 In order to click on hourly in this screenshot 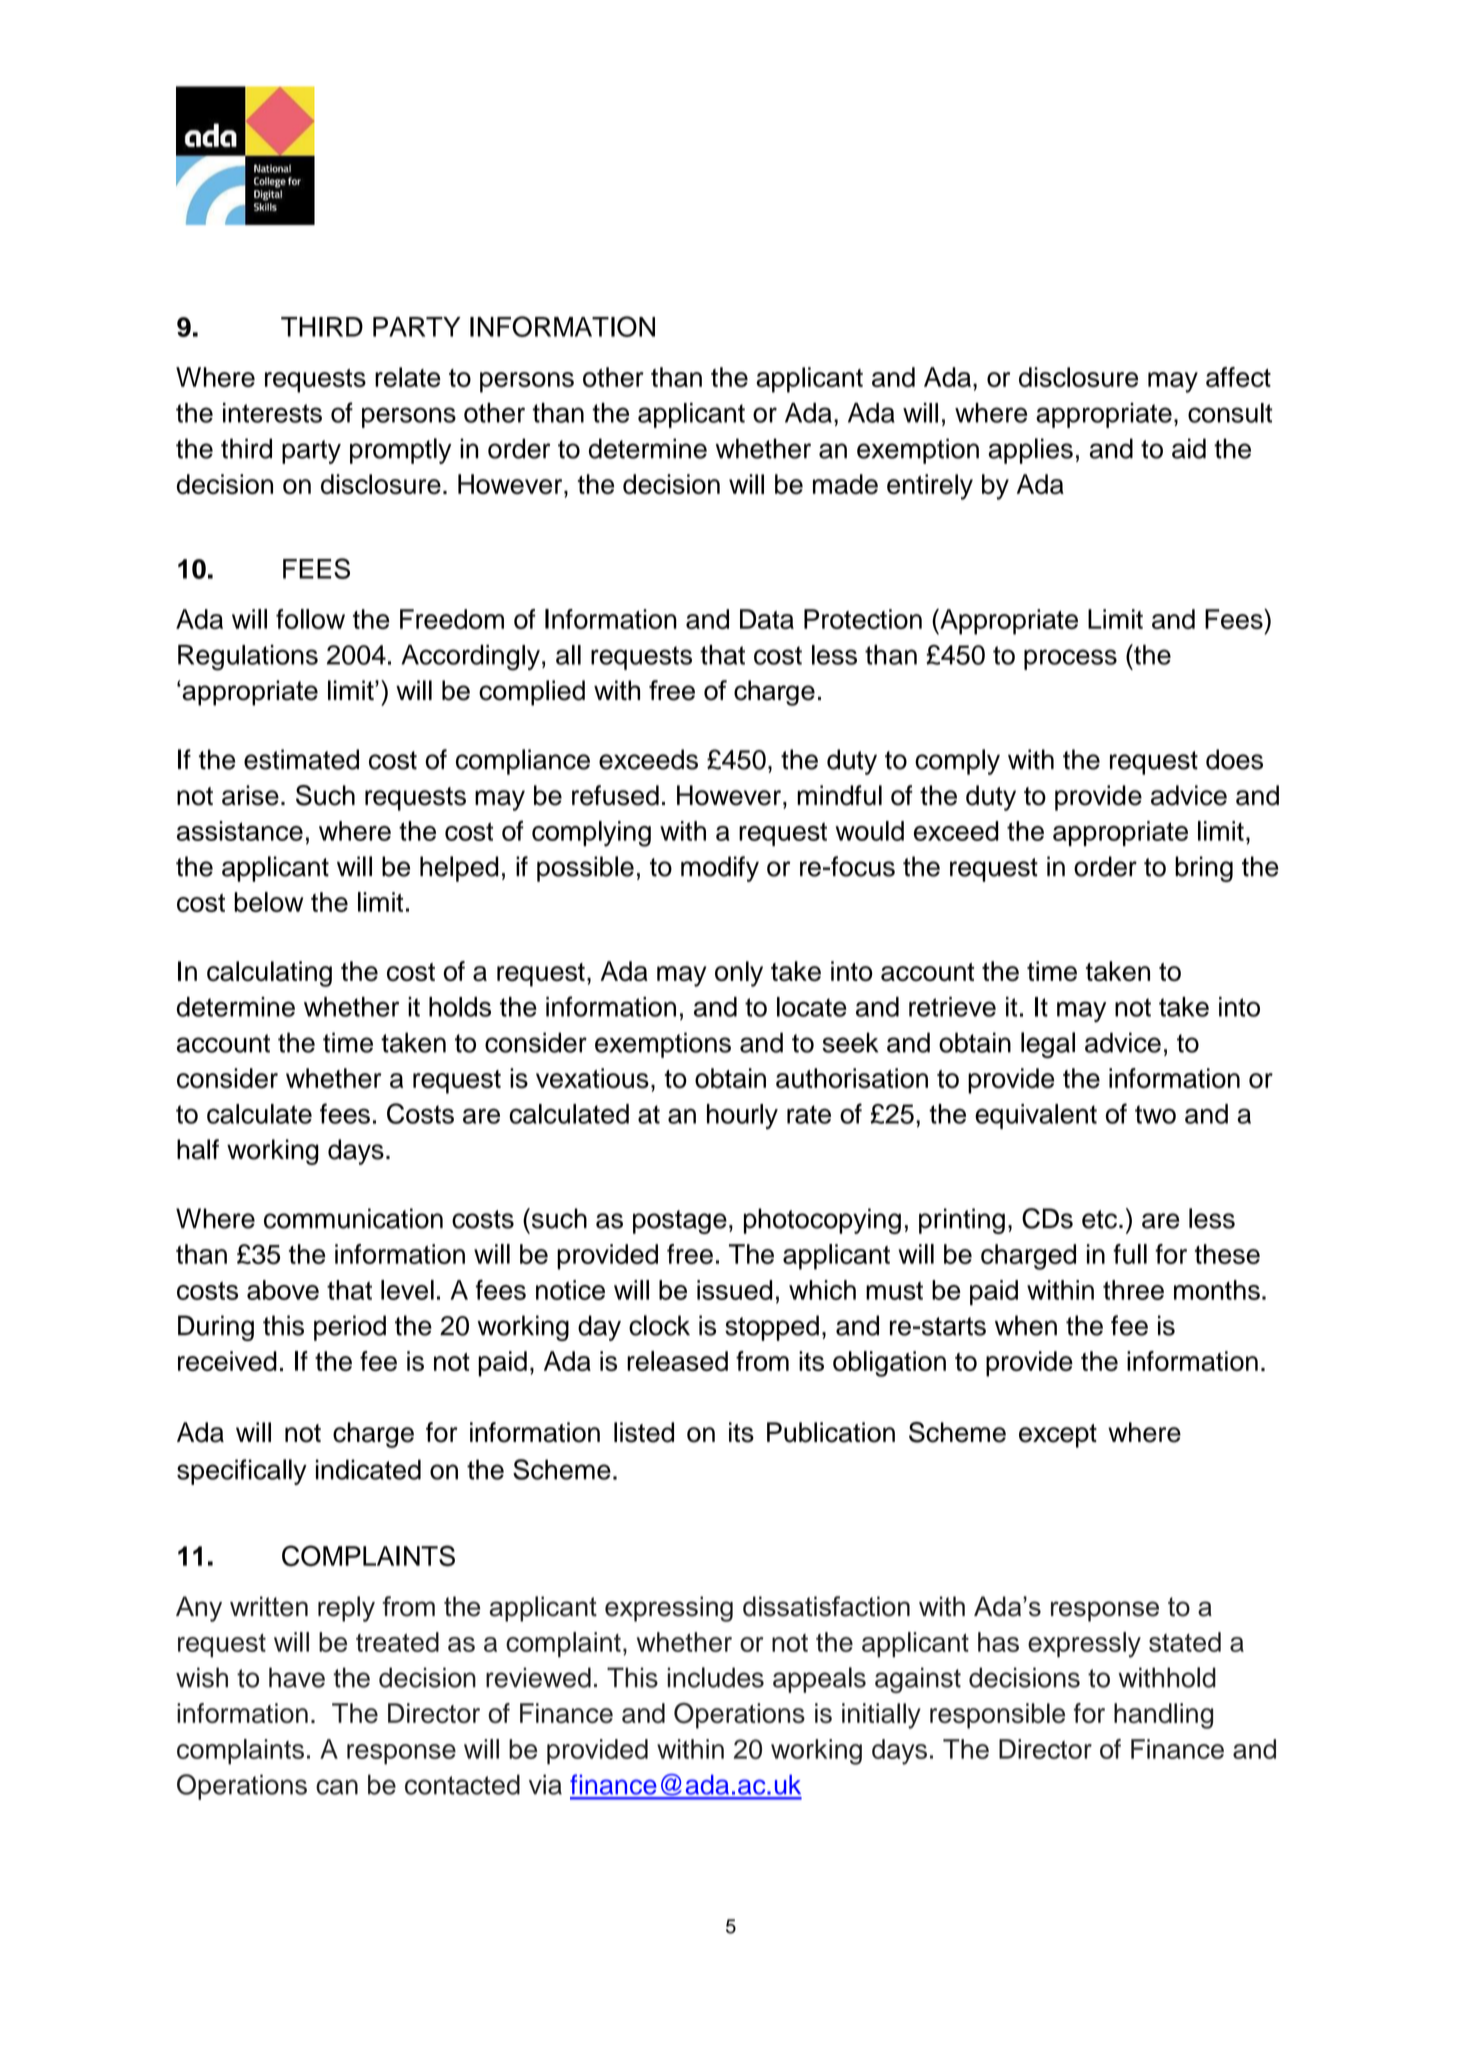, I will do `click(742, 1116)`.
